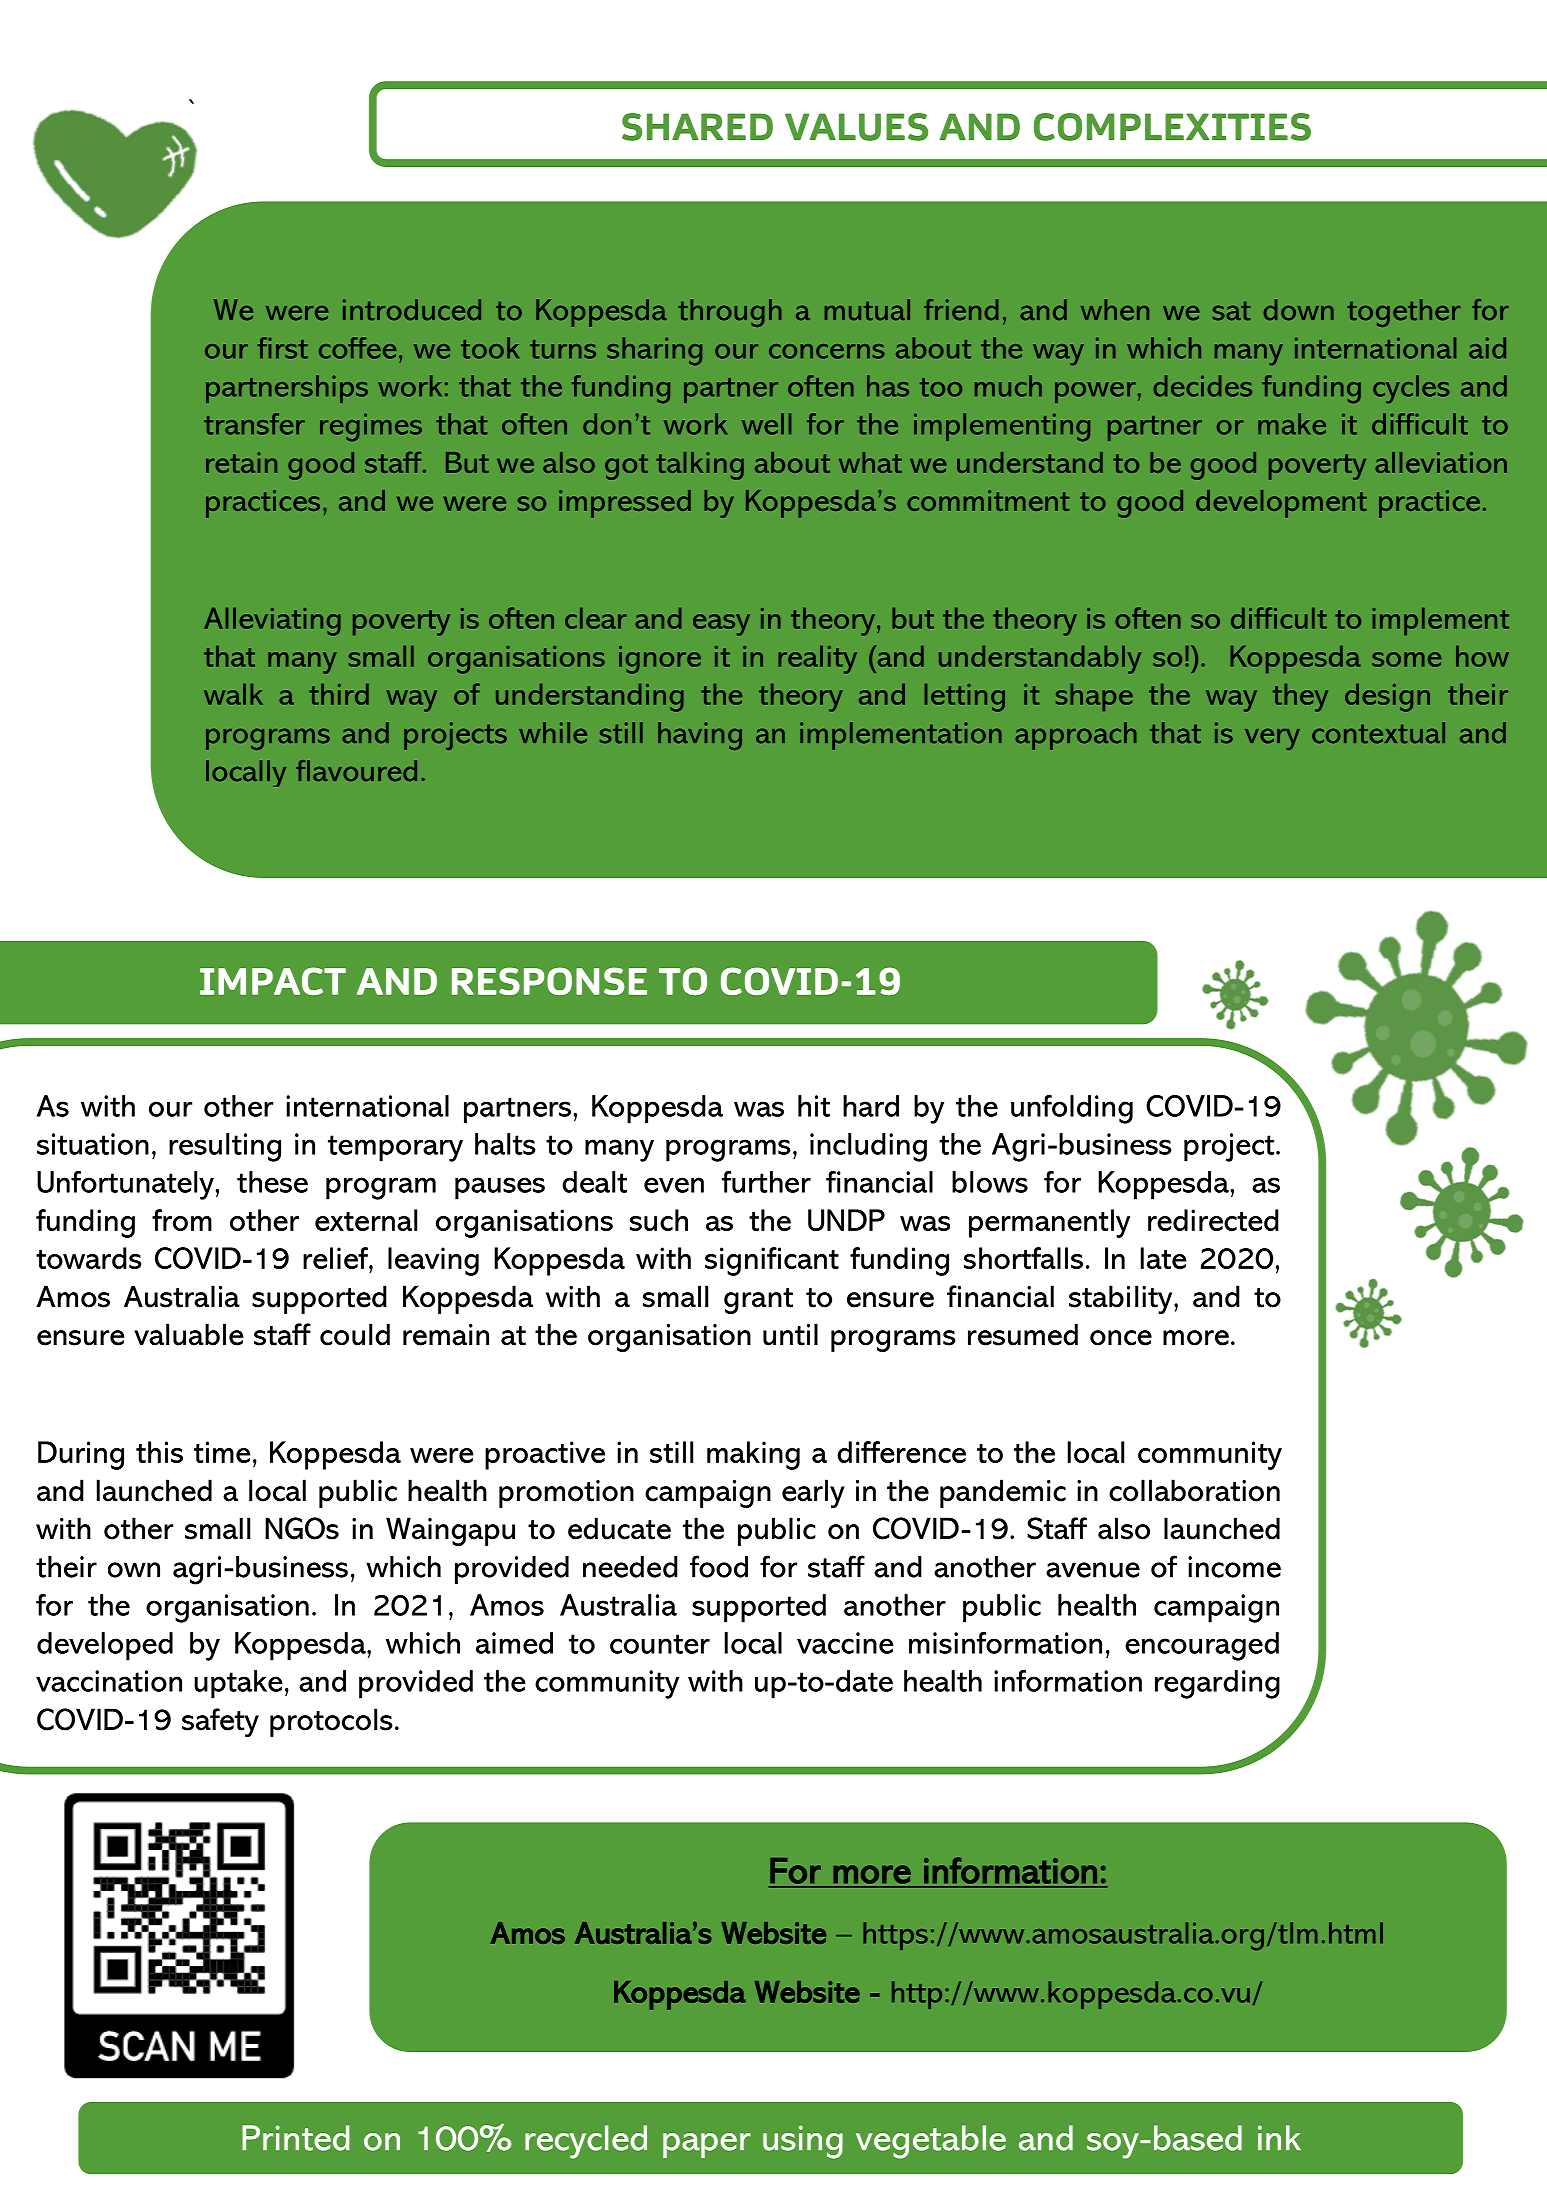  I want to click on first, so click(283, 348).
